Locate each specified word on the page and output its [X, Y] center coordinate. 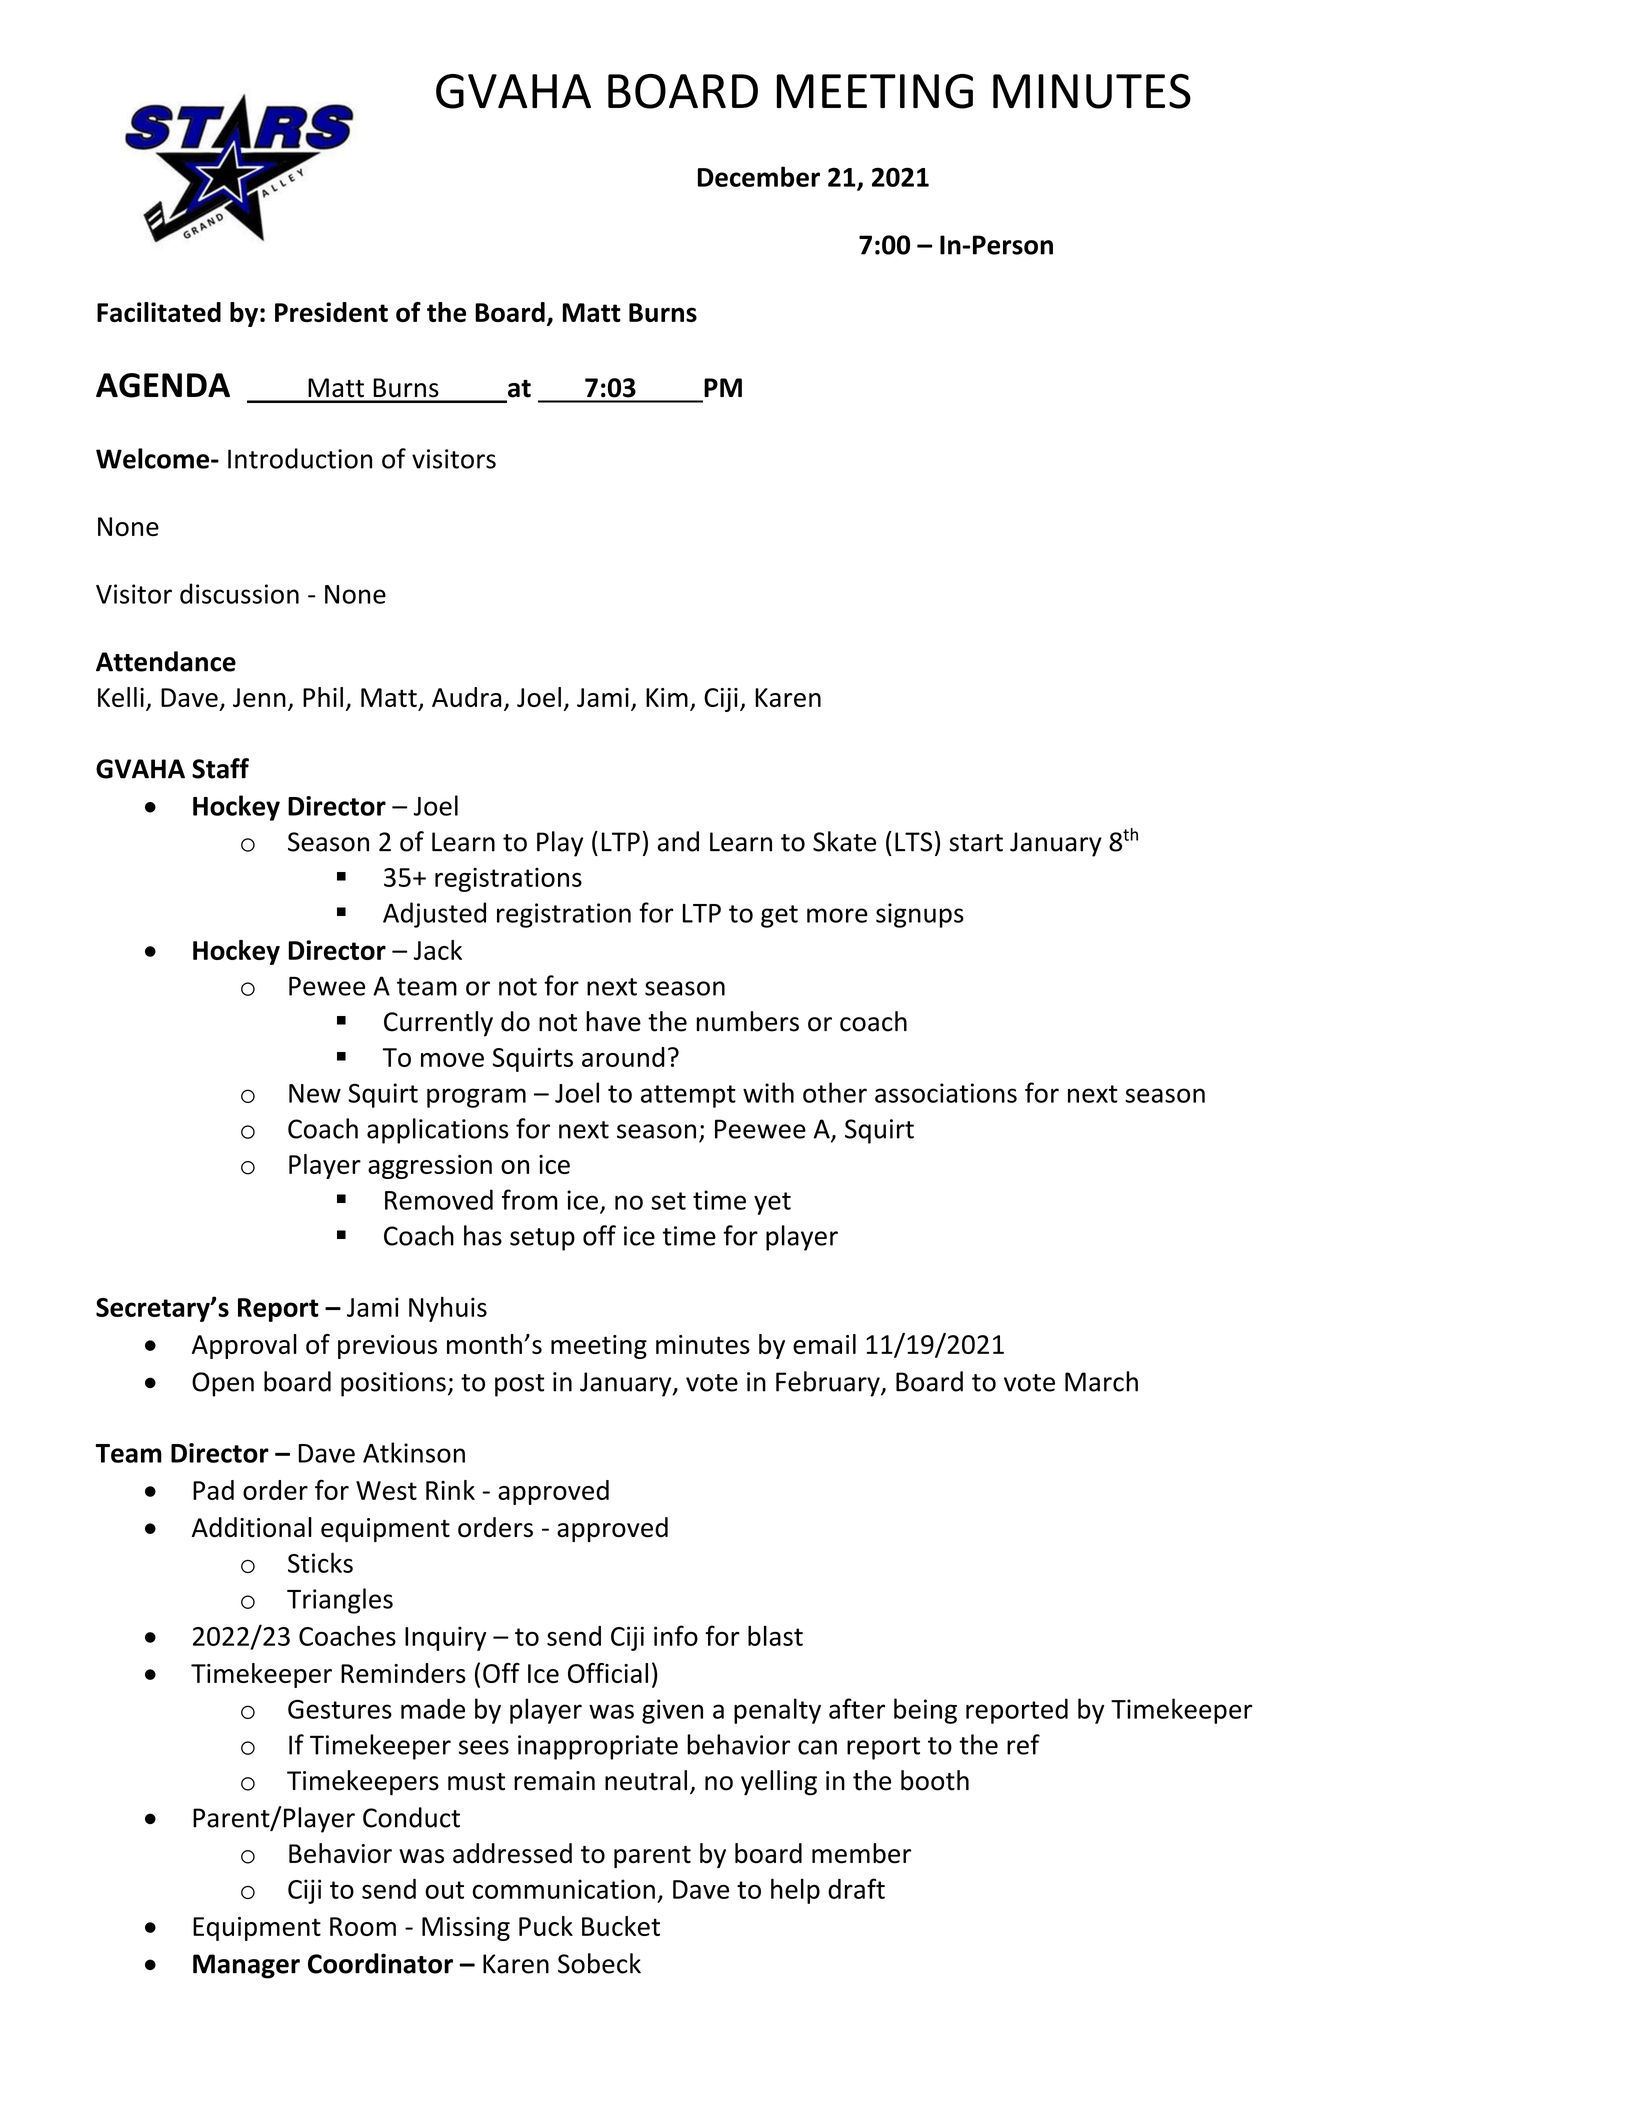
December [759, 176]
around [623, 1057]
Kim [667, 697]
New [315, 1093]
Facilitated [159, 312]
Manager [246, 1966]
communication [564, 1889]
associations [946, 1093]
